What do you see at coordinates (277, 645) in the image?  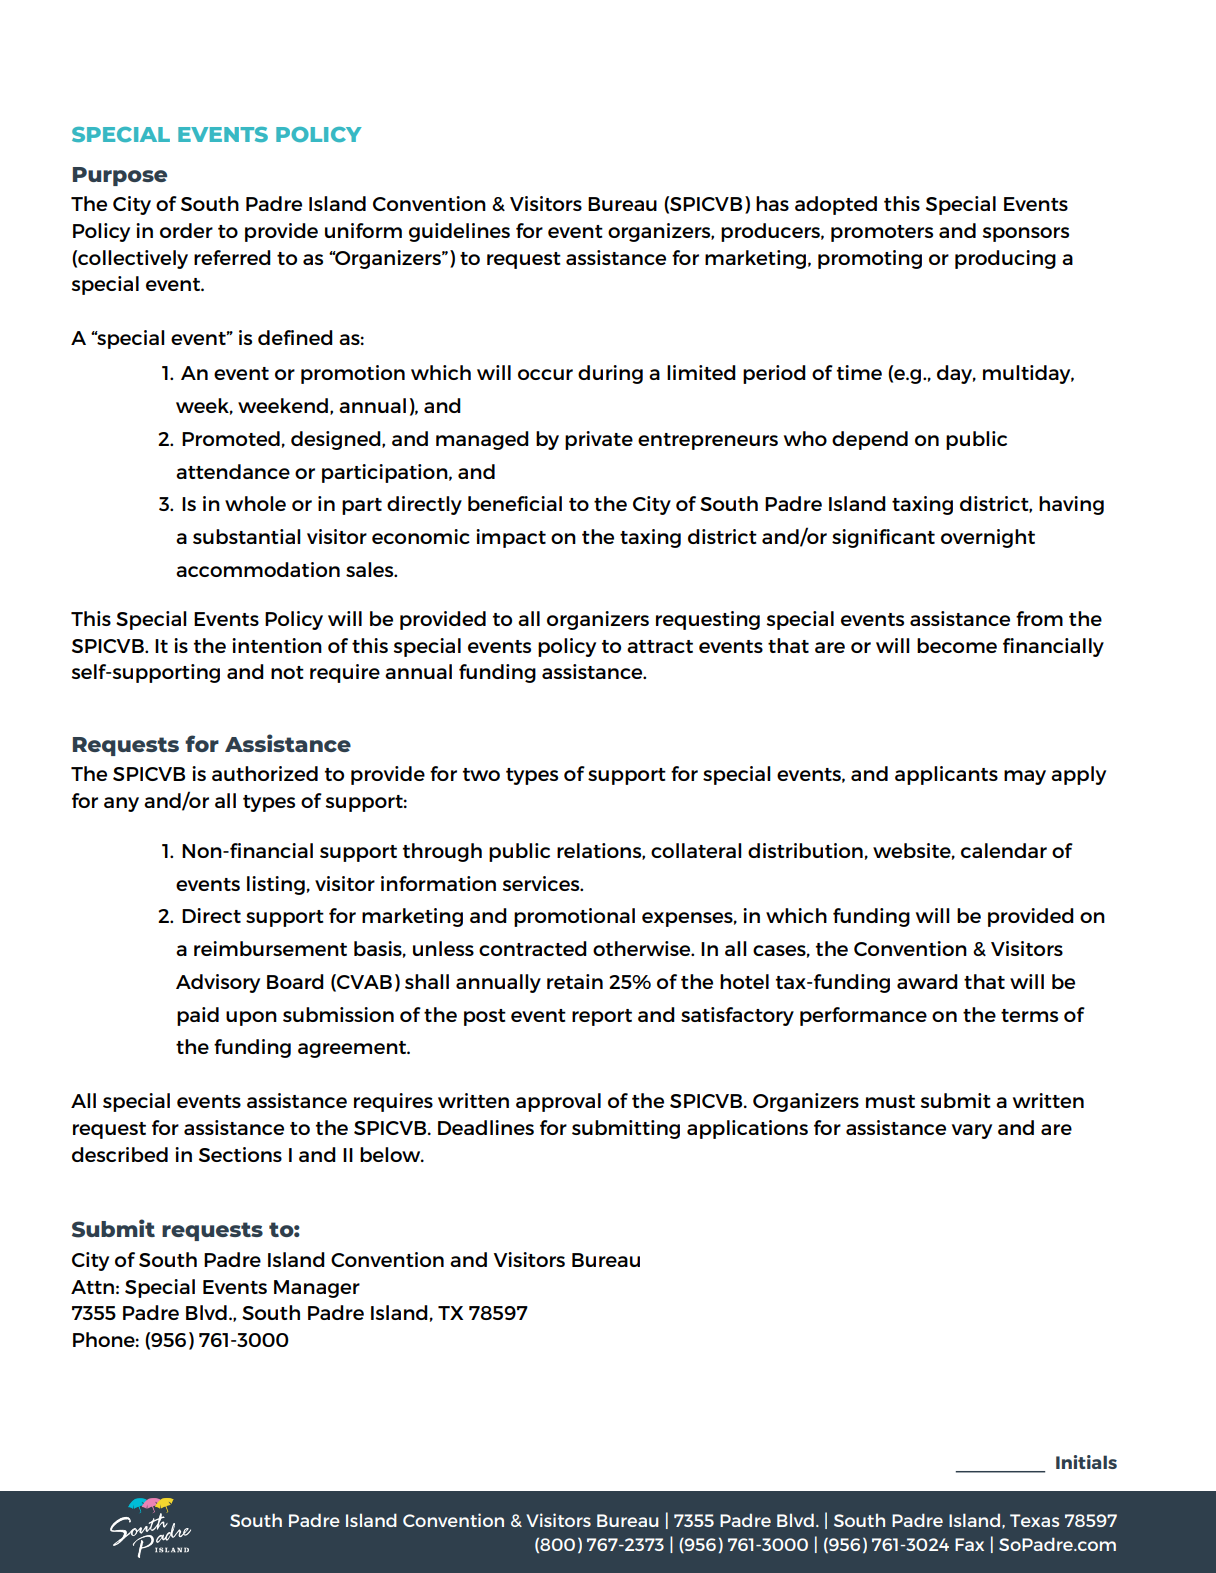 I see `intention` at bounding box center [277, 645].
